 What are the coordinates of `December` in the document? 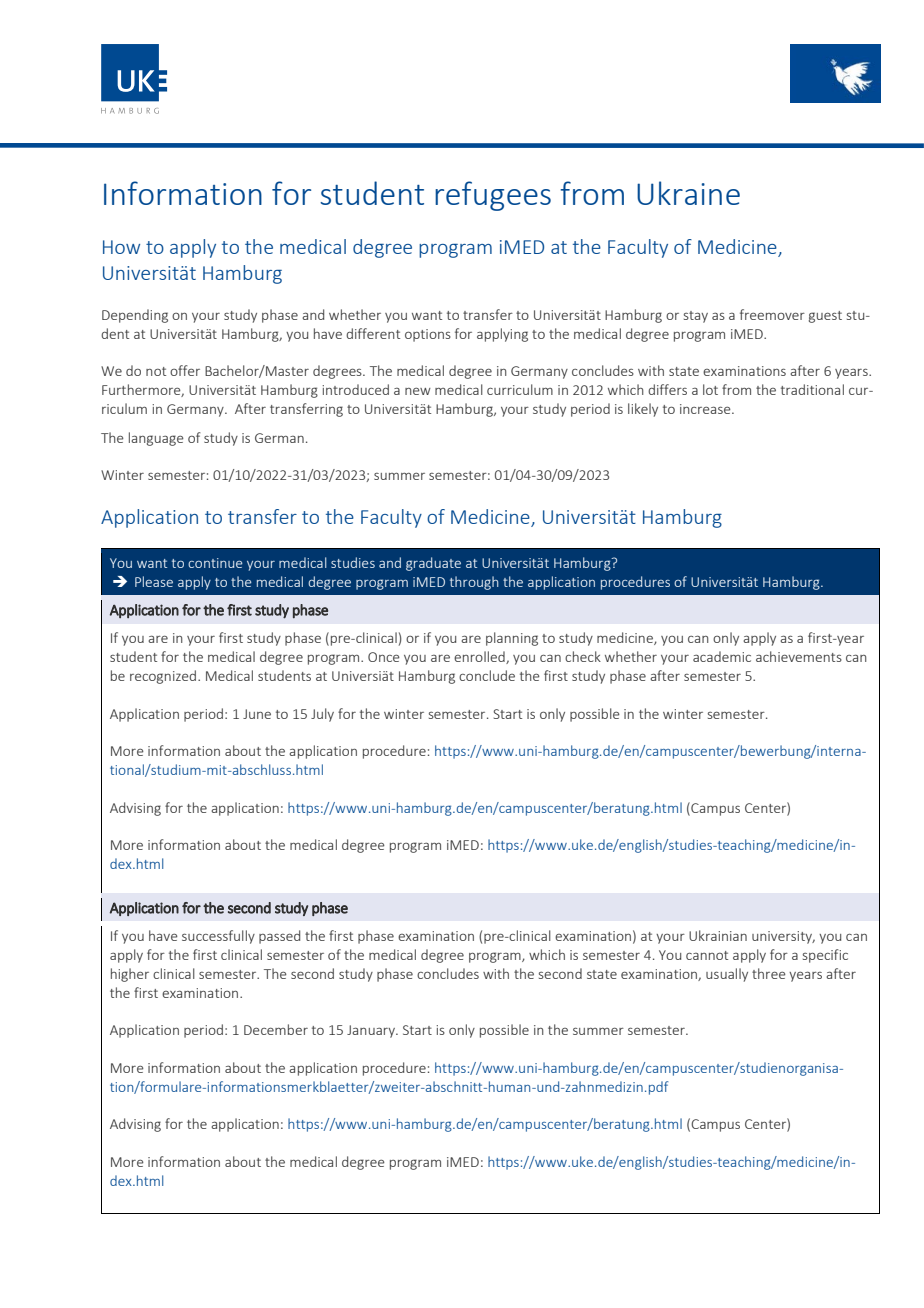 It's located at (276, 1029).
